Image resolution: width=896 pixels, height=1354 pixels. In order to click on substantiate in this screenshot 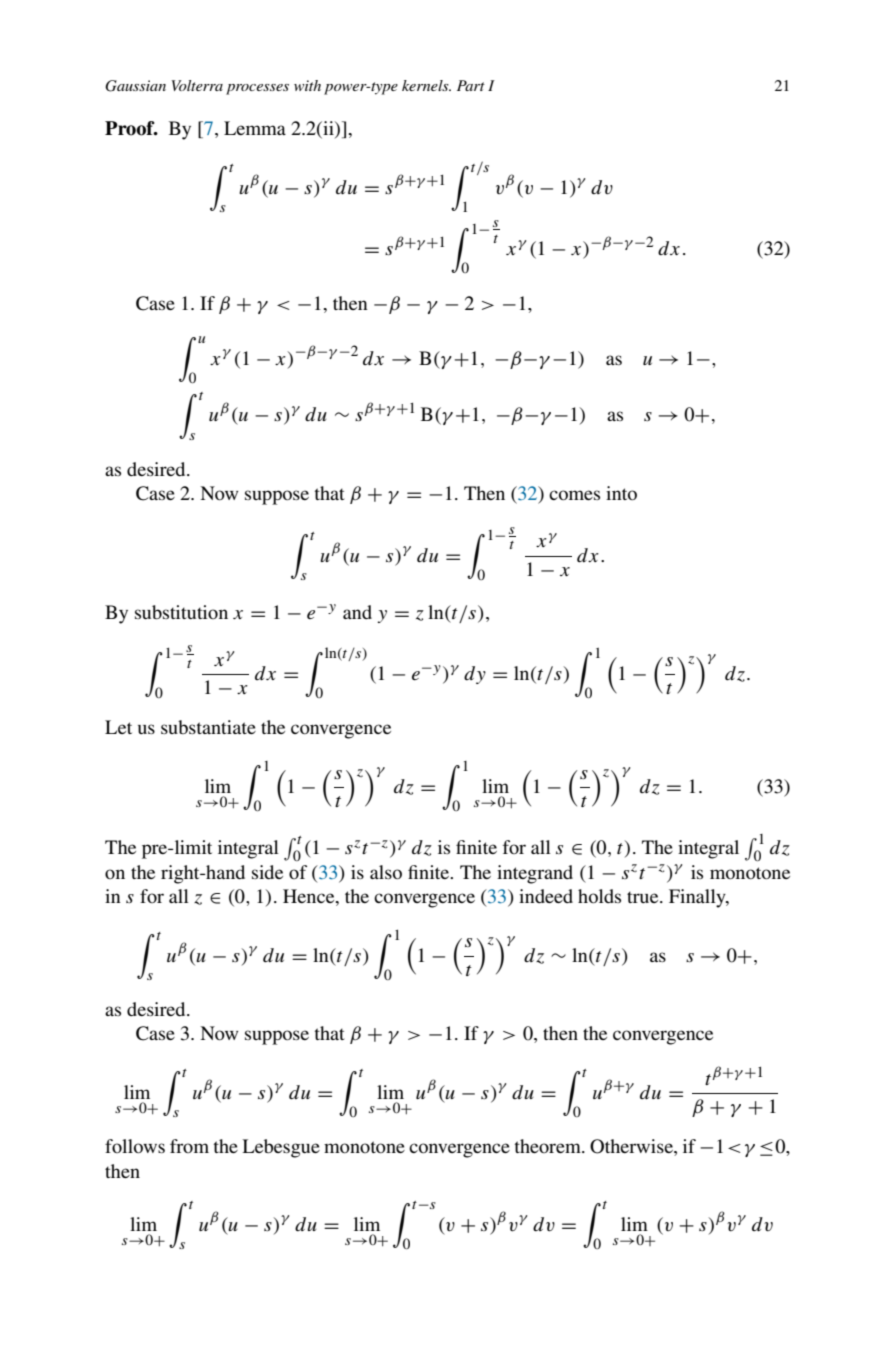, I will do `click(208, 727)`.
